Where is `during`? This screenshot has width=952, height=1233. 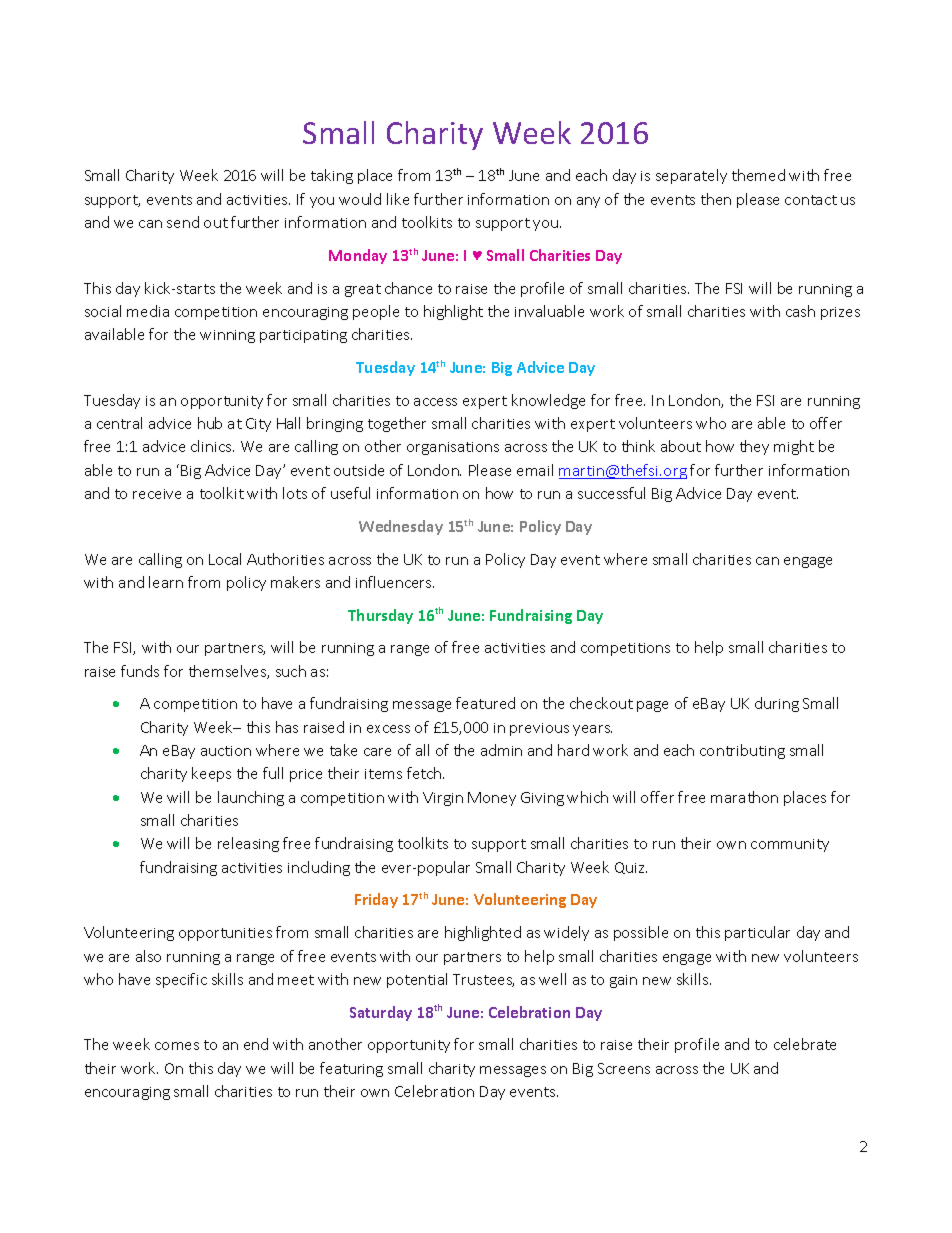 during is located at coordinates (777, 704).
